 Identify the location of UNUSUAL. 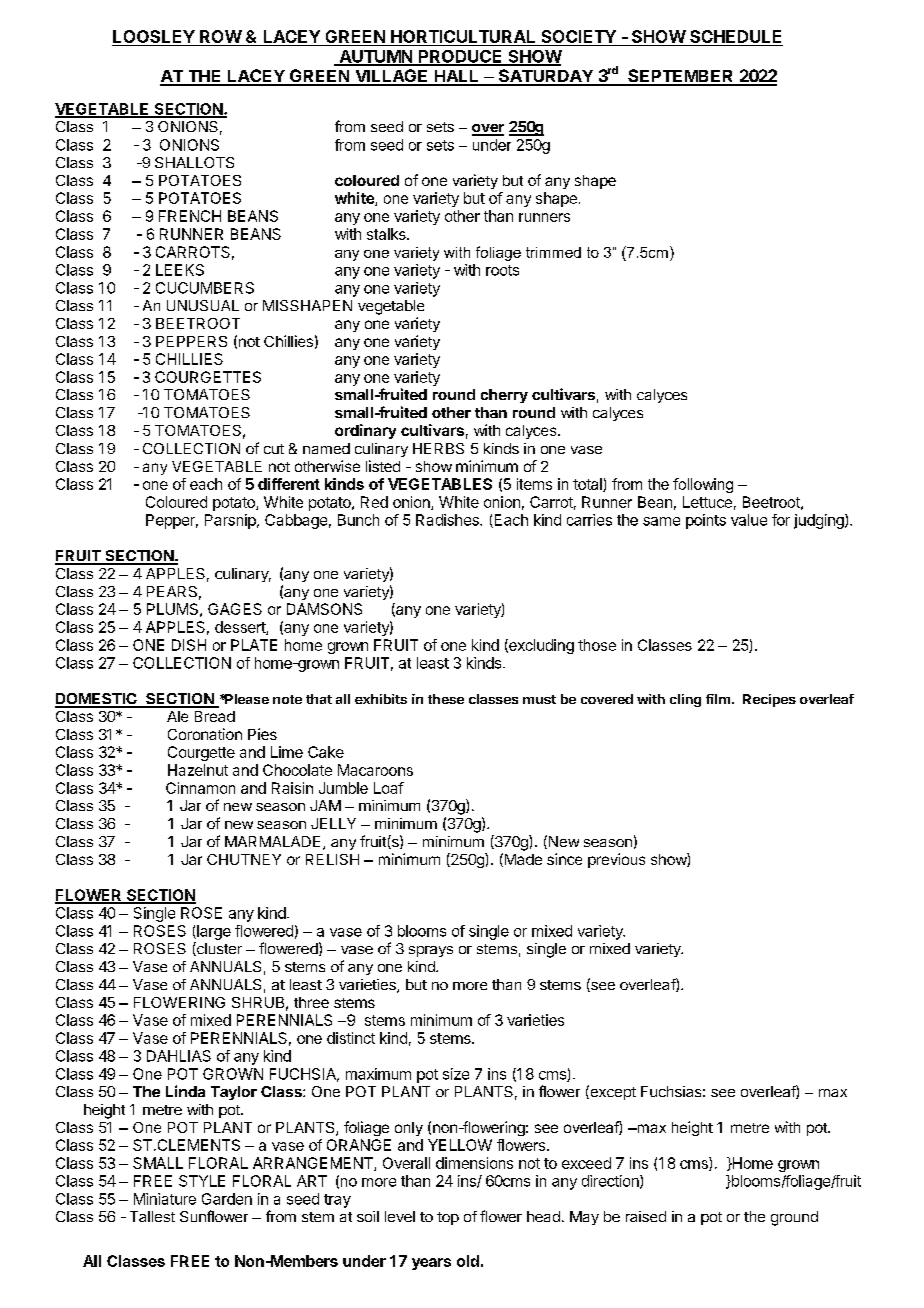
(203, 305).
